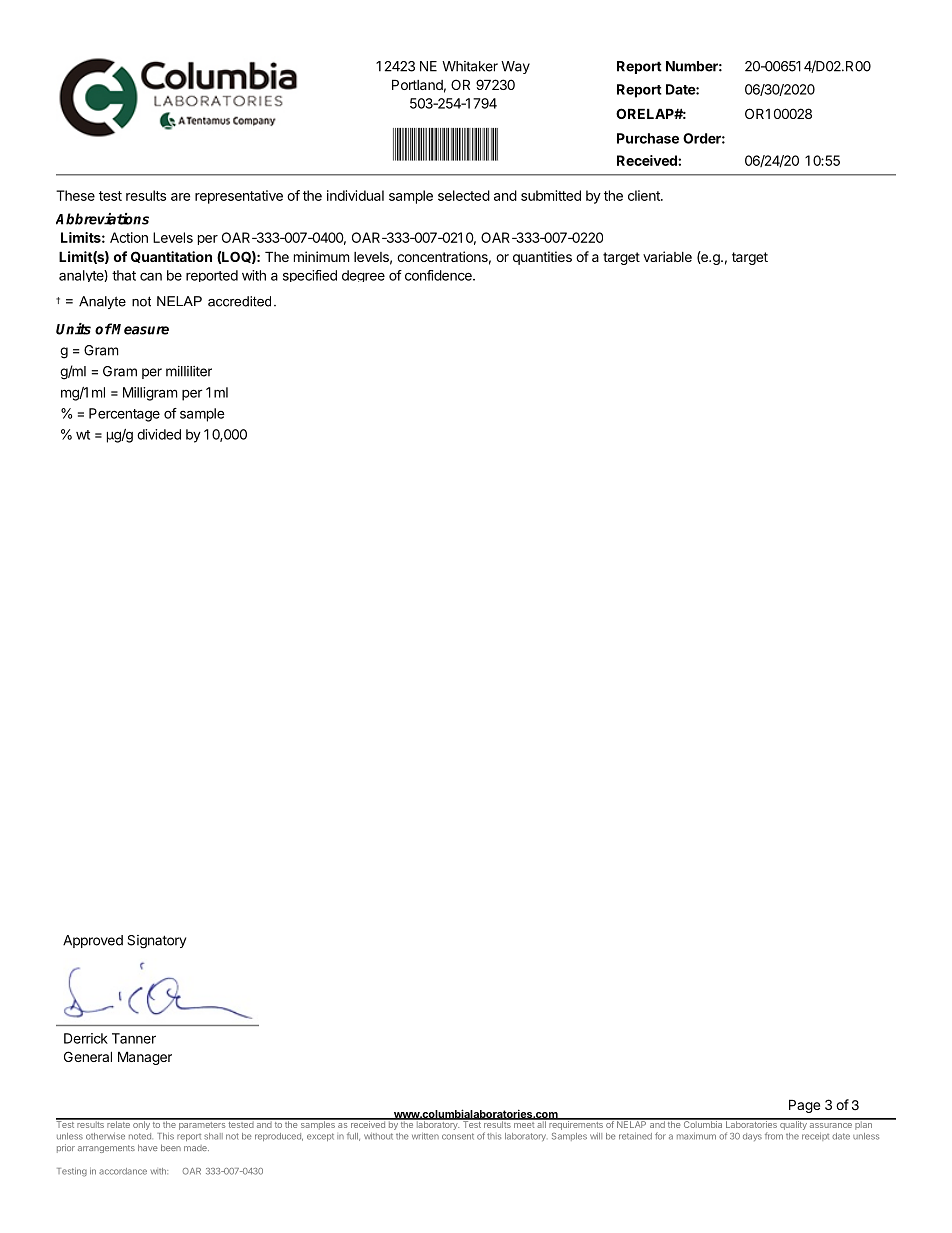 The width and height of the page is (952, 1233). I want to click on divided, so click(159, 434).
